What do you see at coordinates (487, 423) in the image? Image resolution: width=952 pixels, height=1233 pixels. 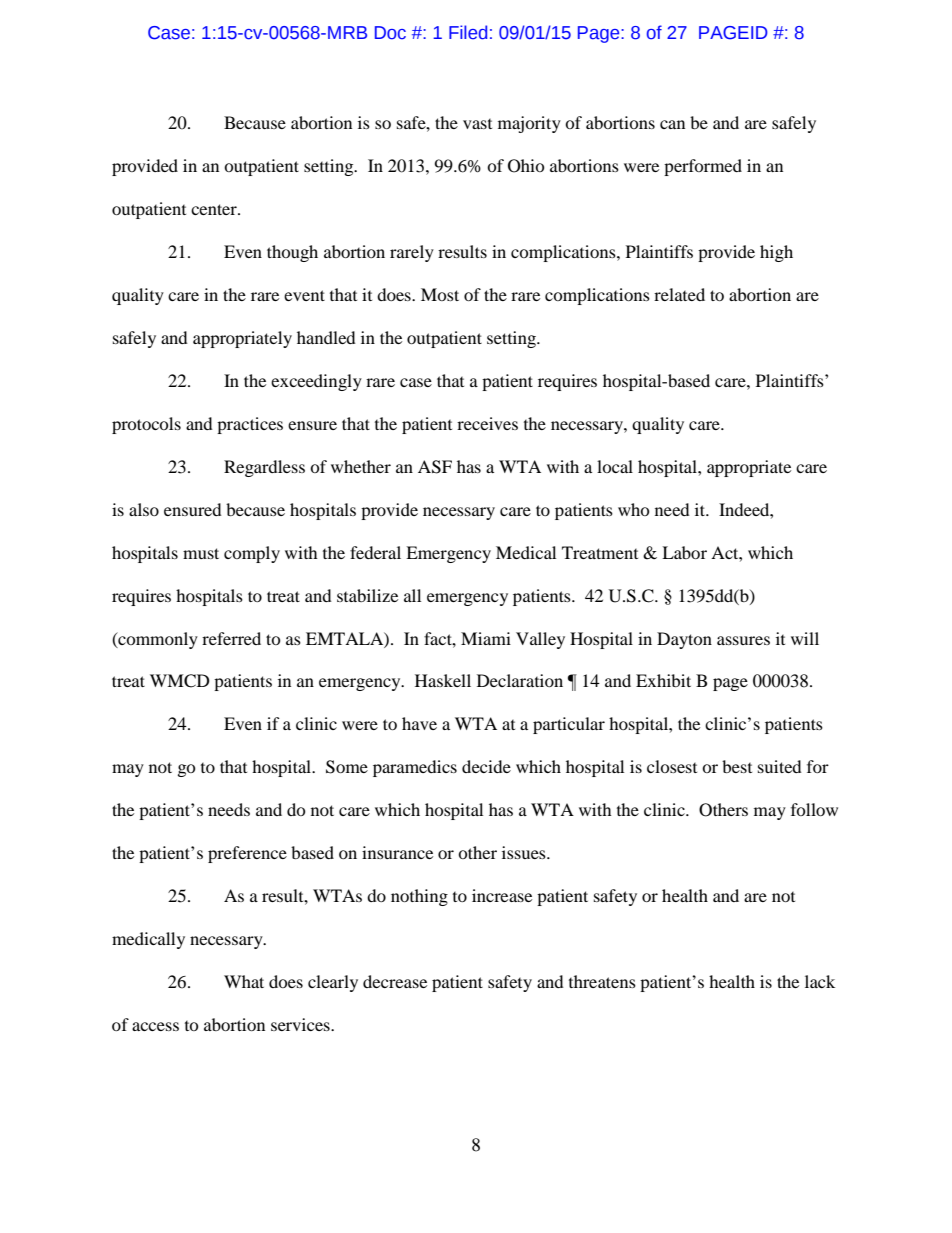 I see `receives` at bounding box center [487, 423].
